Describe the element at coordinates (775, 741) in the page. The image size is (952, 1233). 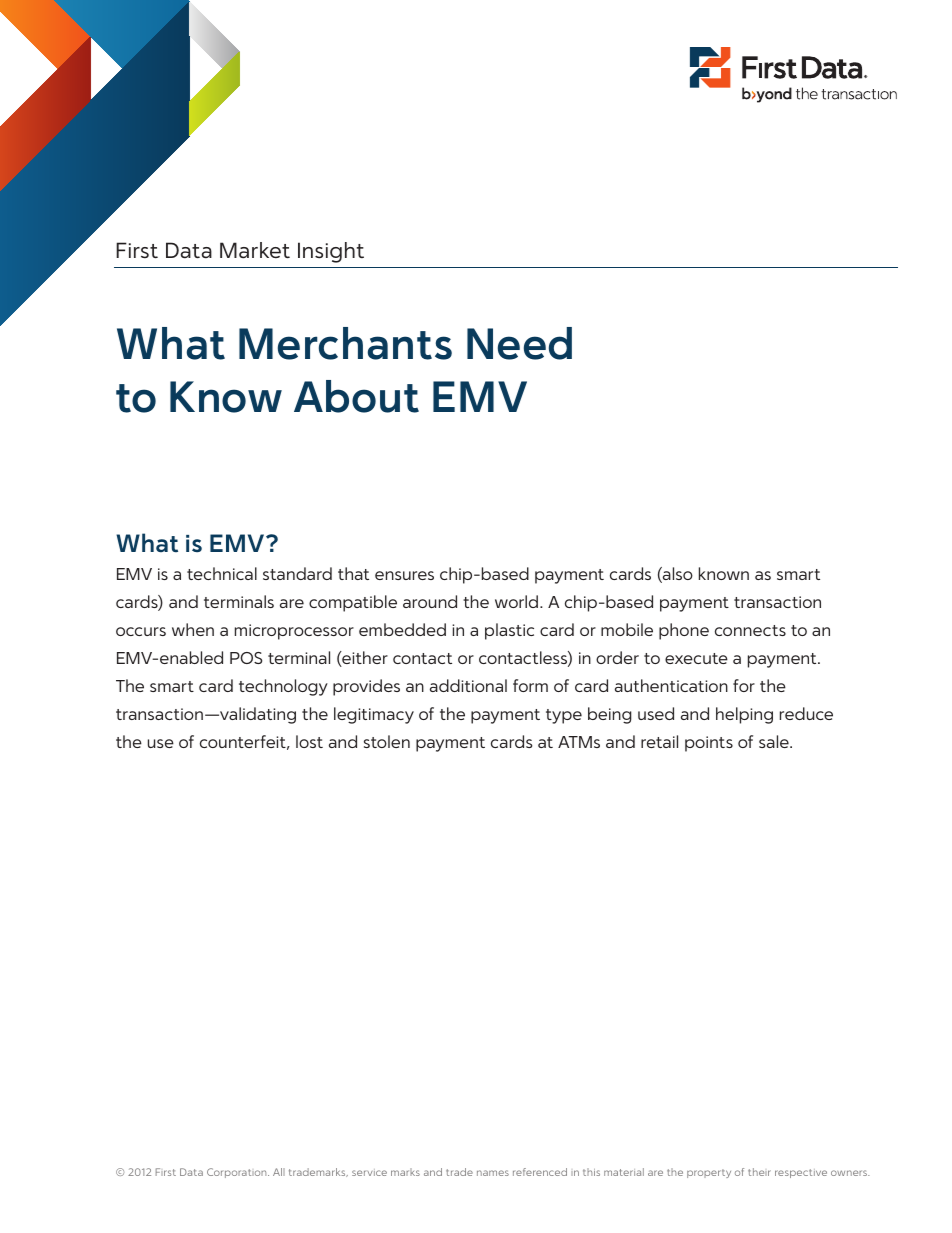
I see `sale` at that location.
